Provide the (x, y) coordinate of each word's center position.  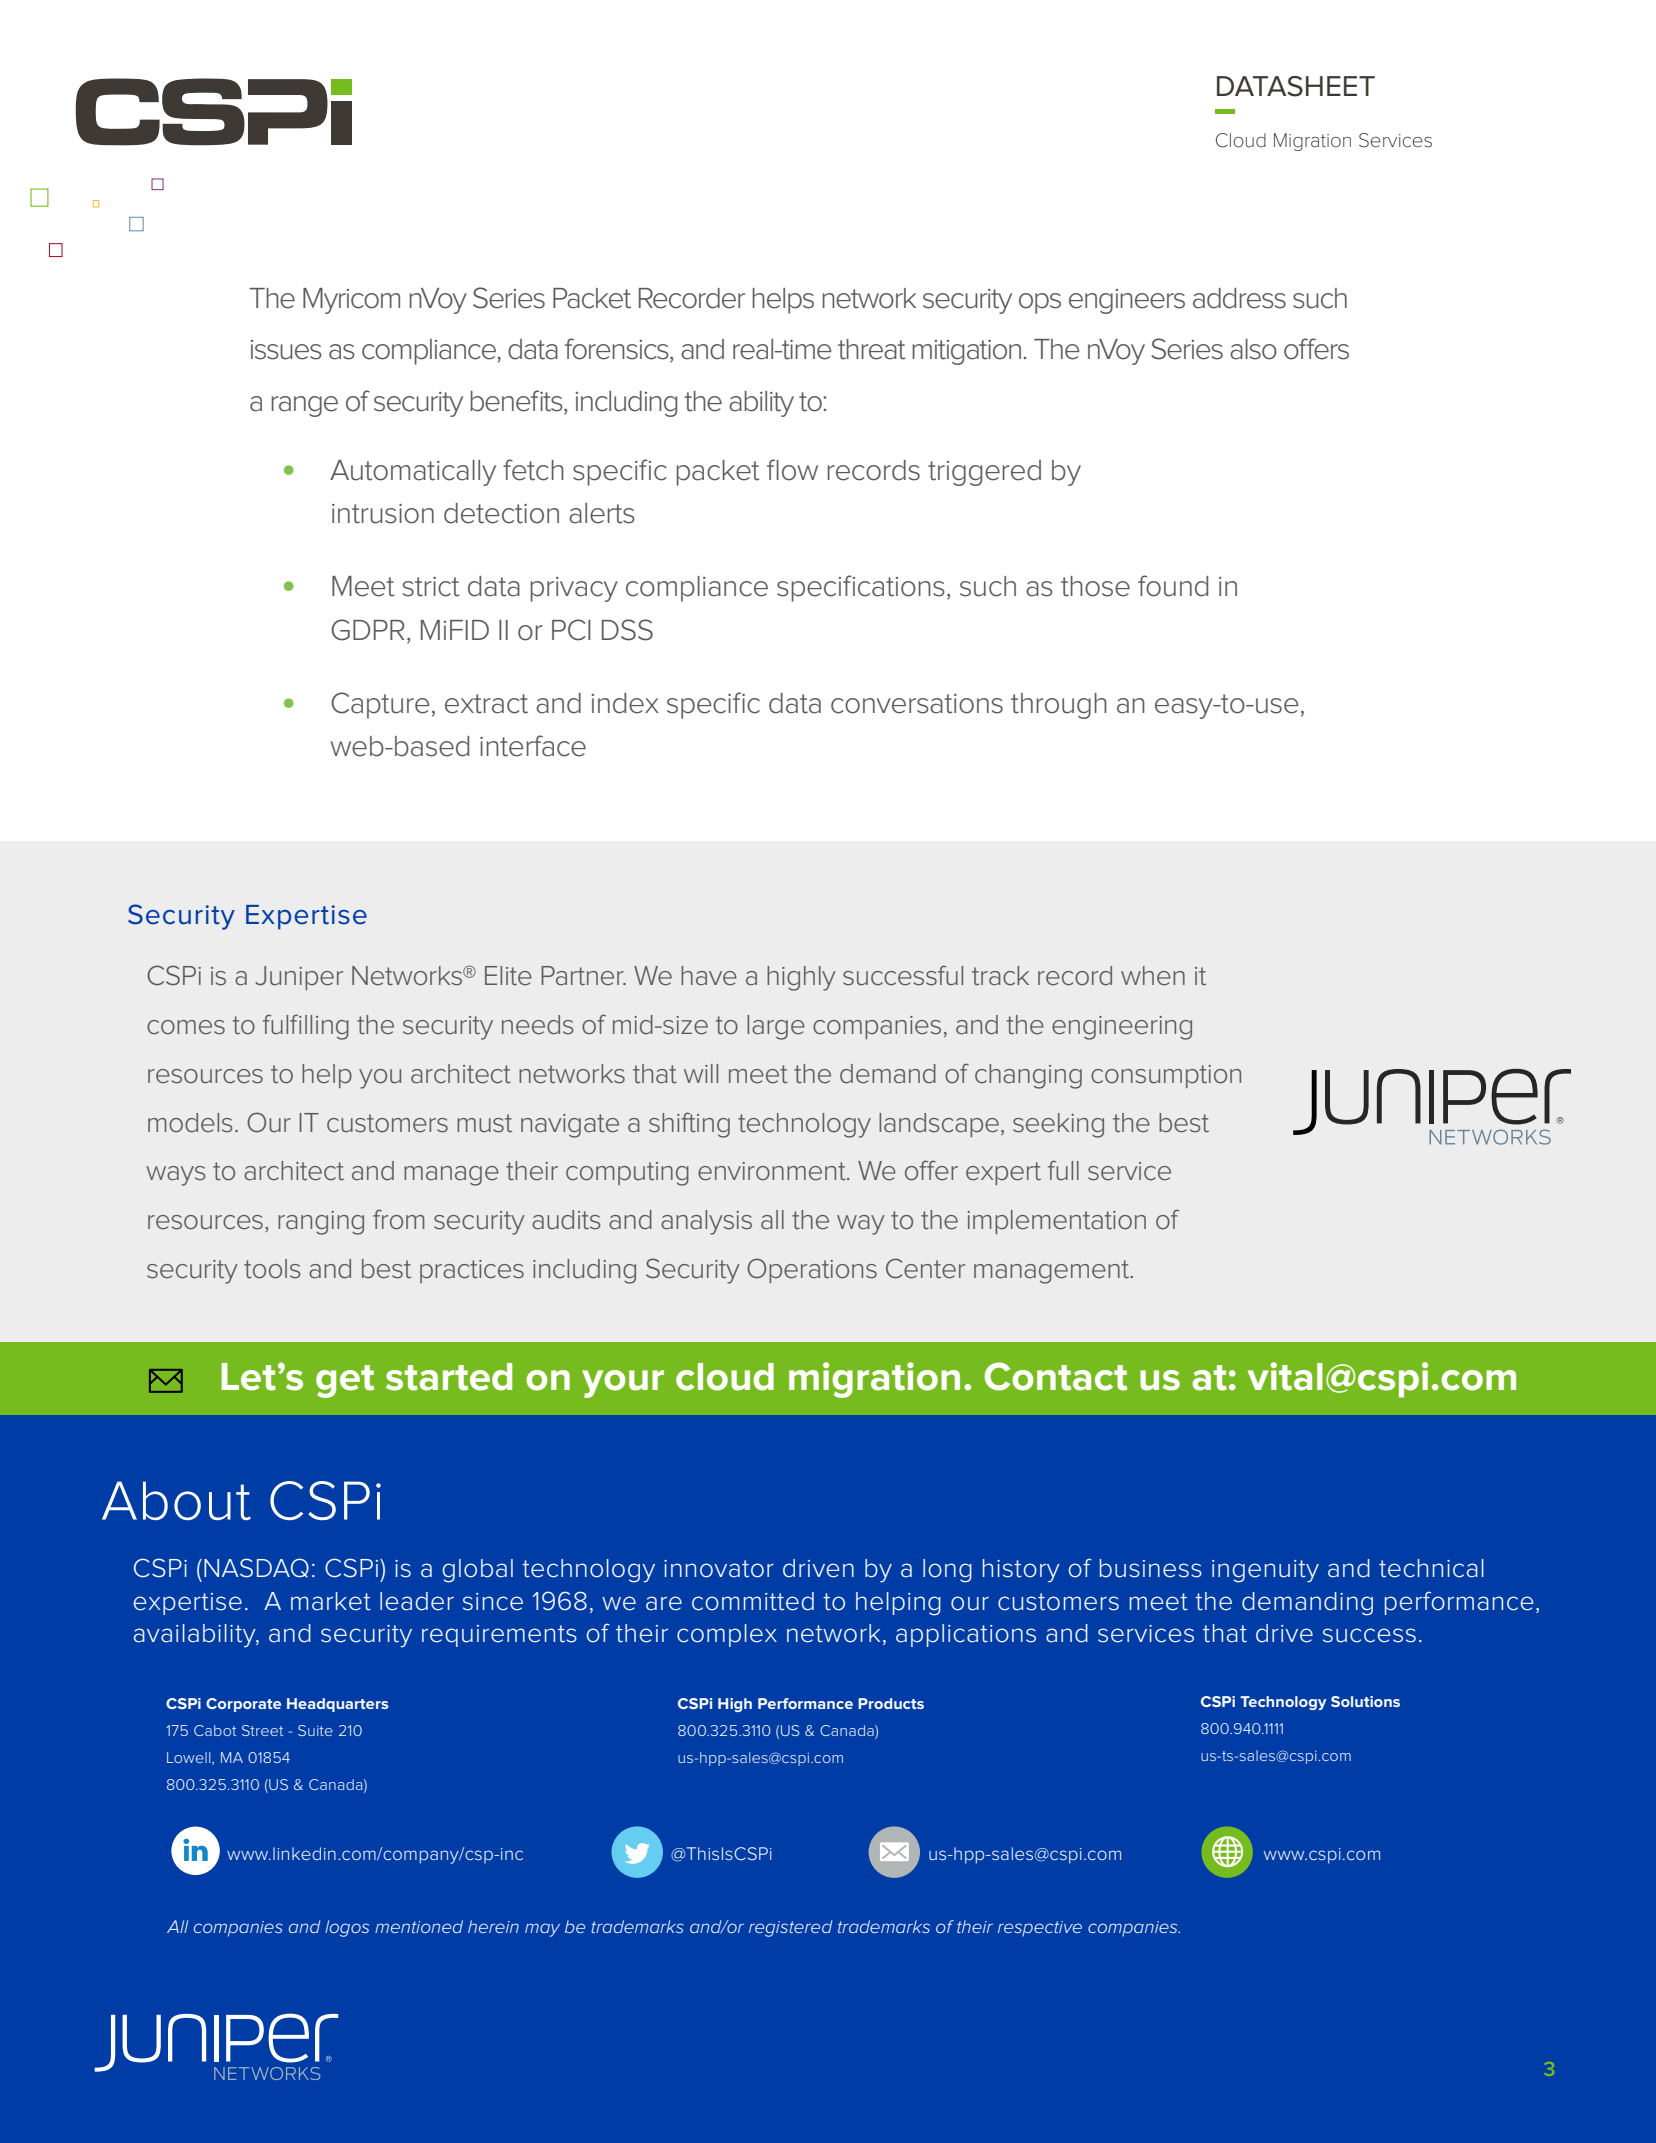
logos (347, 1928)
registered (790, 1928)
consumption (1166, 1076)
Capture (380, 705)
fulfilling (306, 1027)
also (1253, 349)
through (1059, 706)
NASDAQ (256, 1568)
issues (286, 350)
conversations (917, 704)
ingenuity (1265, 1571)
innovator (719, 1569)
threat (872, 349)
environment (773, 1171)
